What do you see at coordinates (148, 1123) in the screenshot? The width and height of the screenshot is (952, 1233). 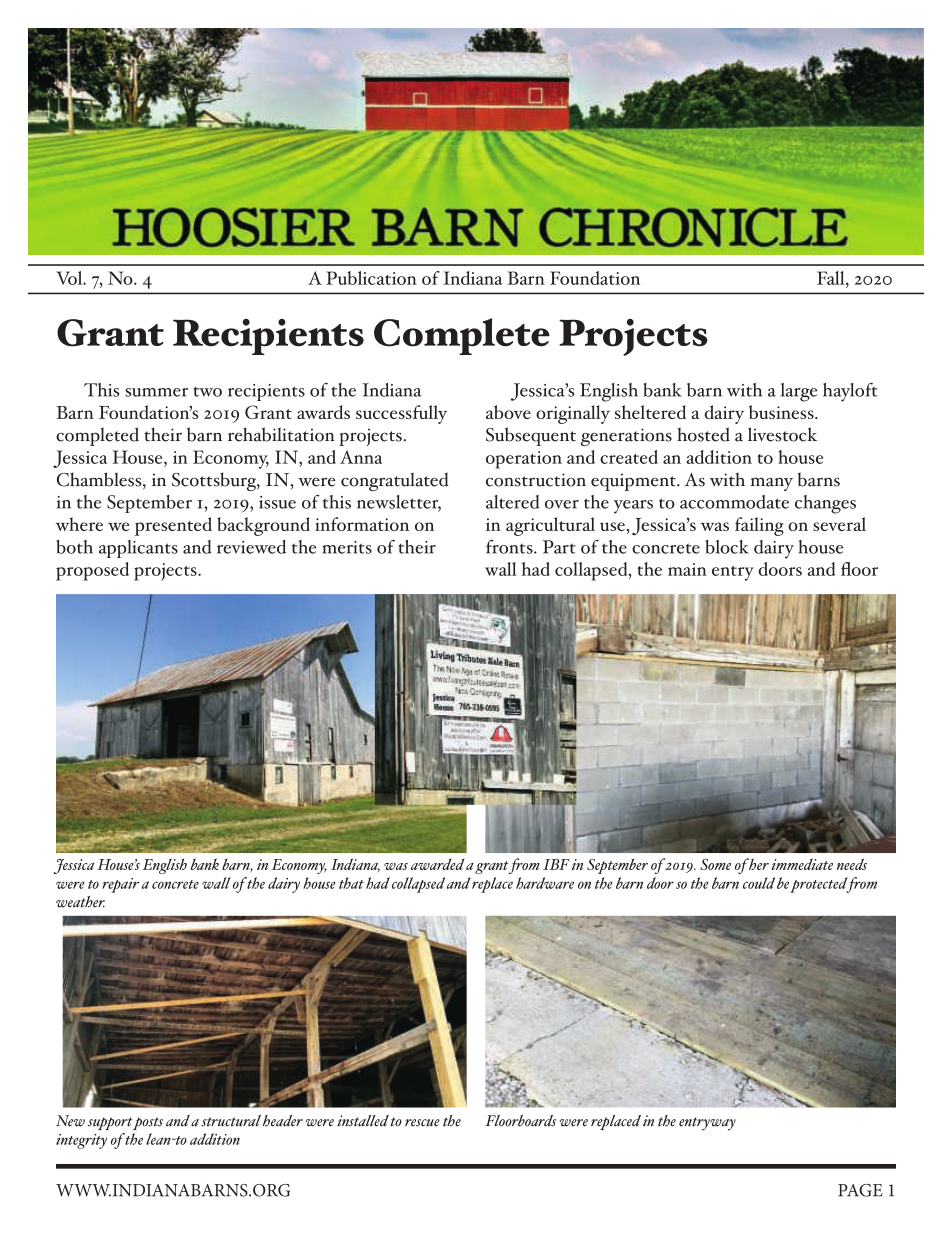 I see `posts` at bounding box center [148, 1123].
